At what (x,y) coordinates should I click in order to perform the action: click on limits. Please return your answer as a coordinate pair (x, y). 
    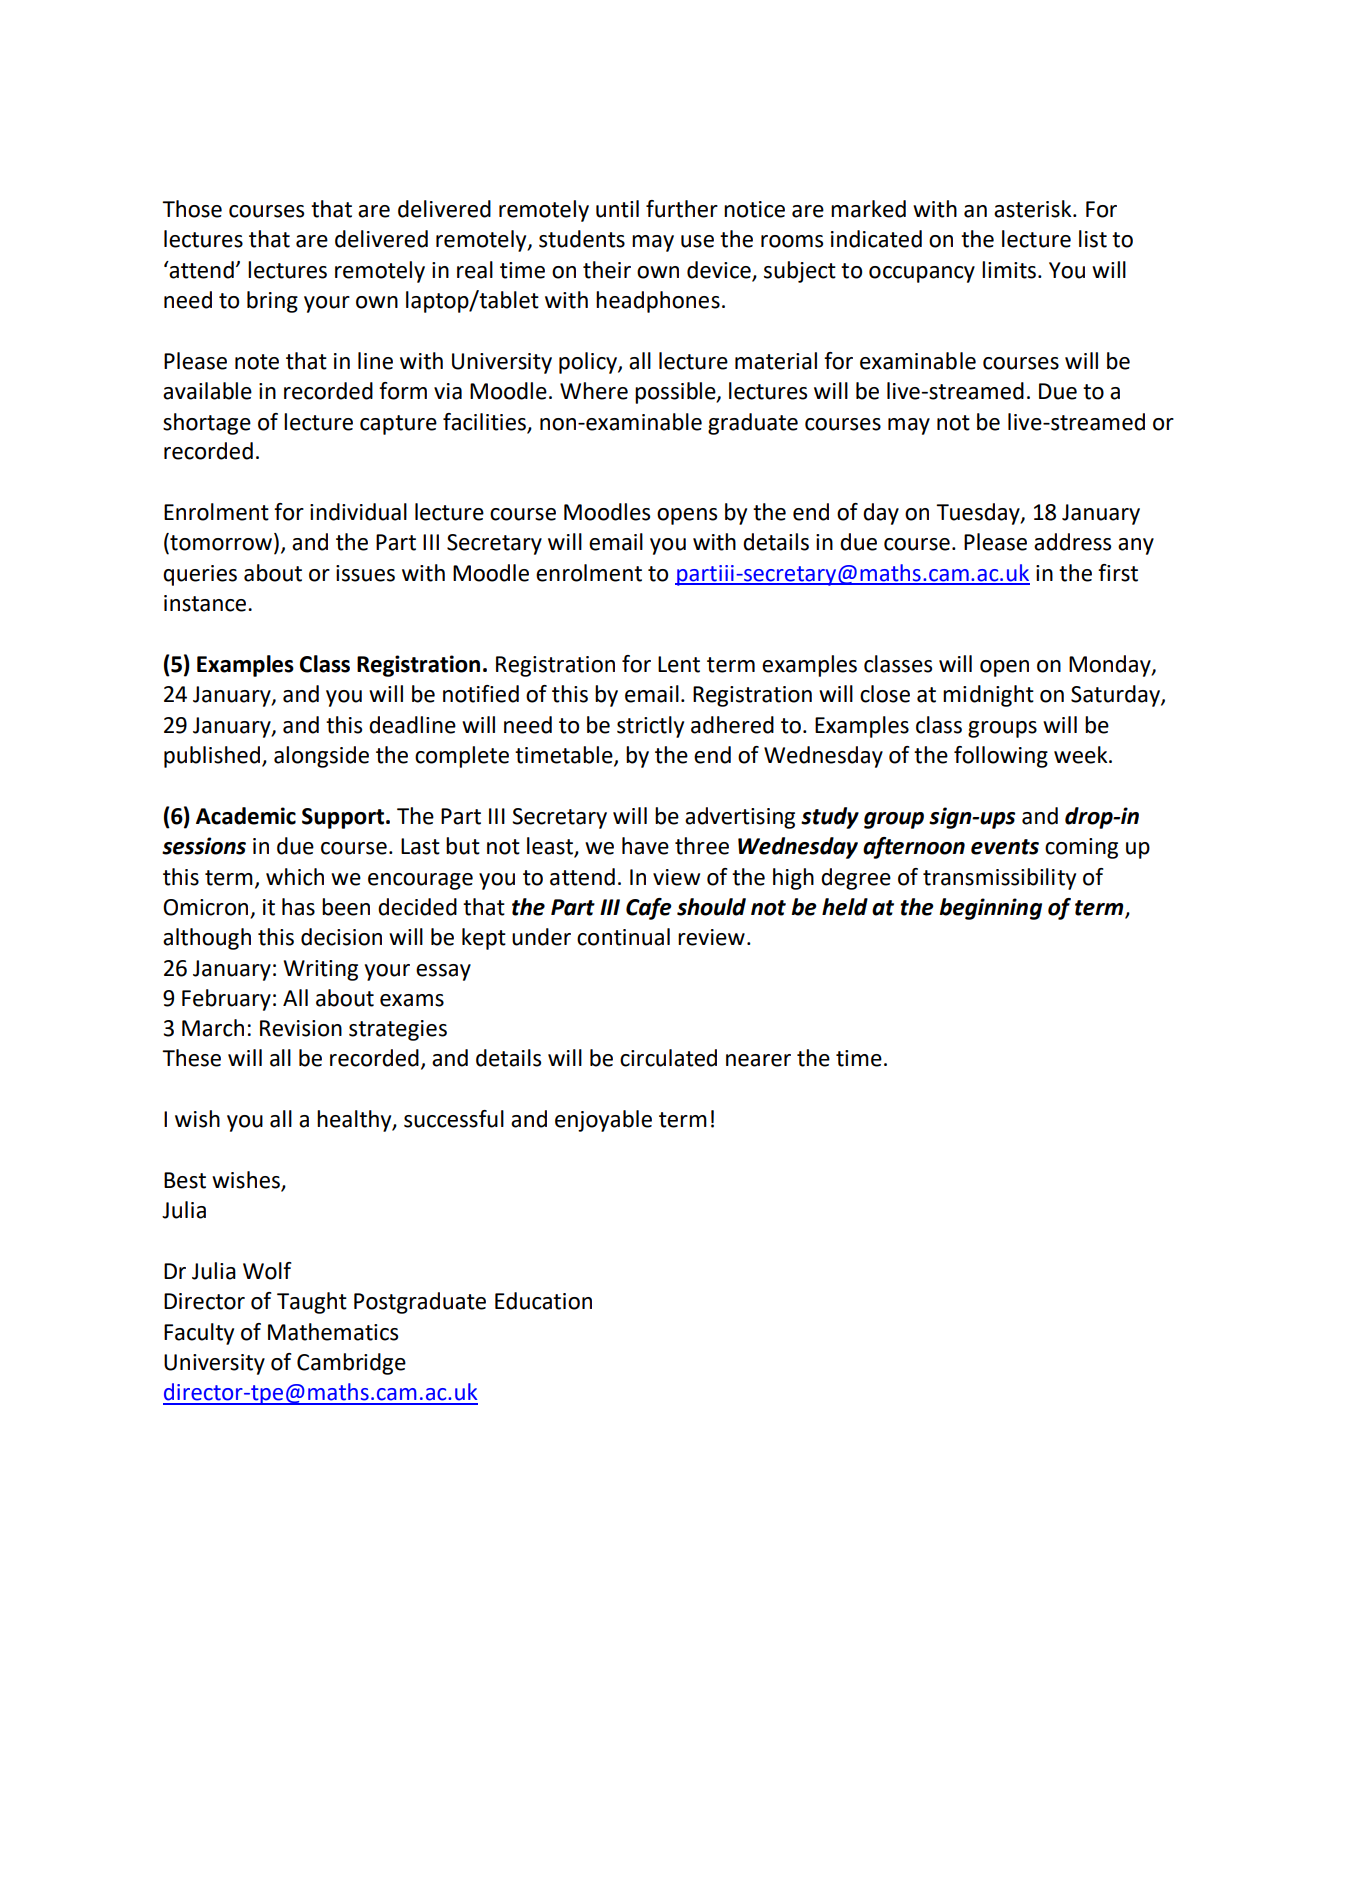
    Looking at the image, I should click on (1009, 270).
